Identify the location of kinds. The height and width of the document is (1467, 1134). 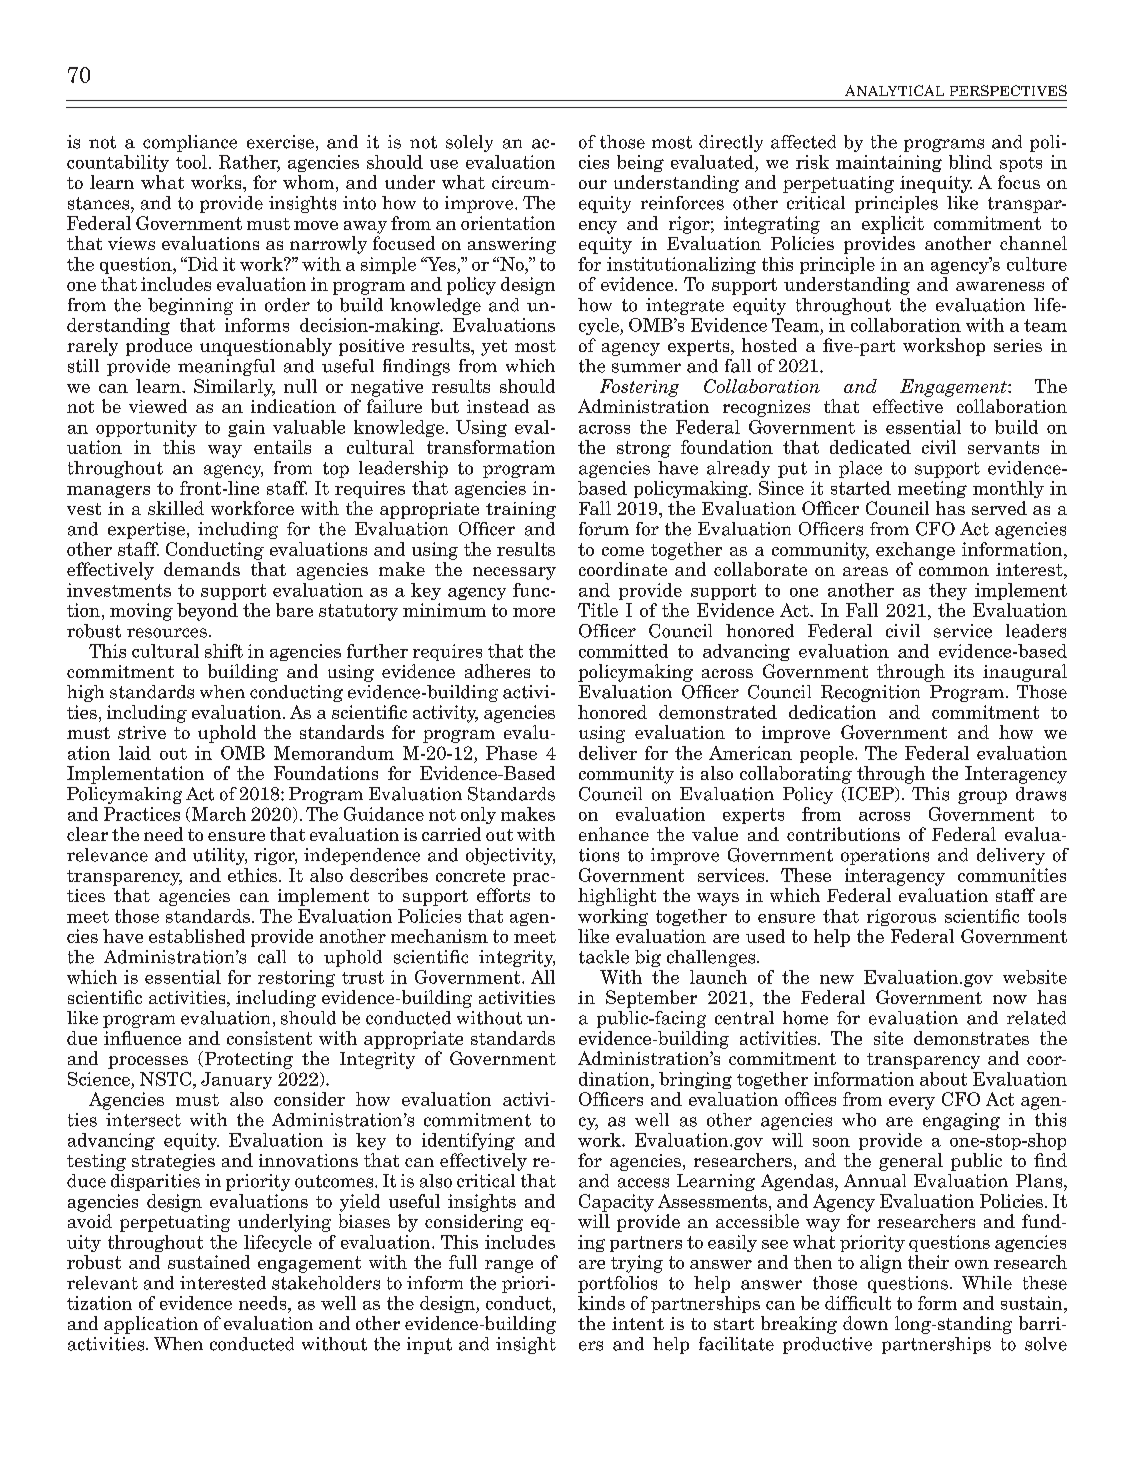
(601, 1303).
